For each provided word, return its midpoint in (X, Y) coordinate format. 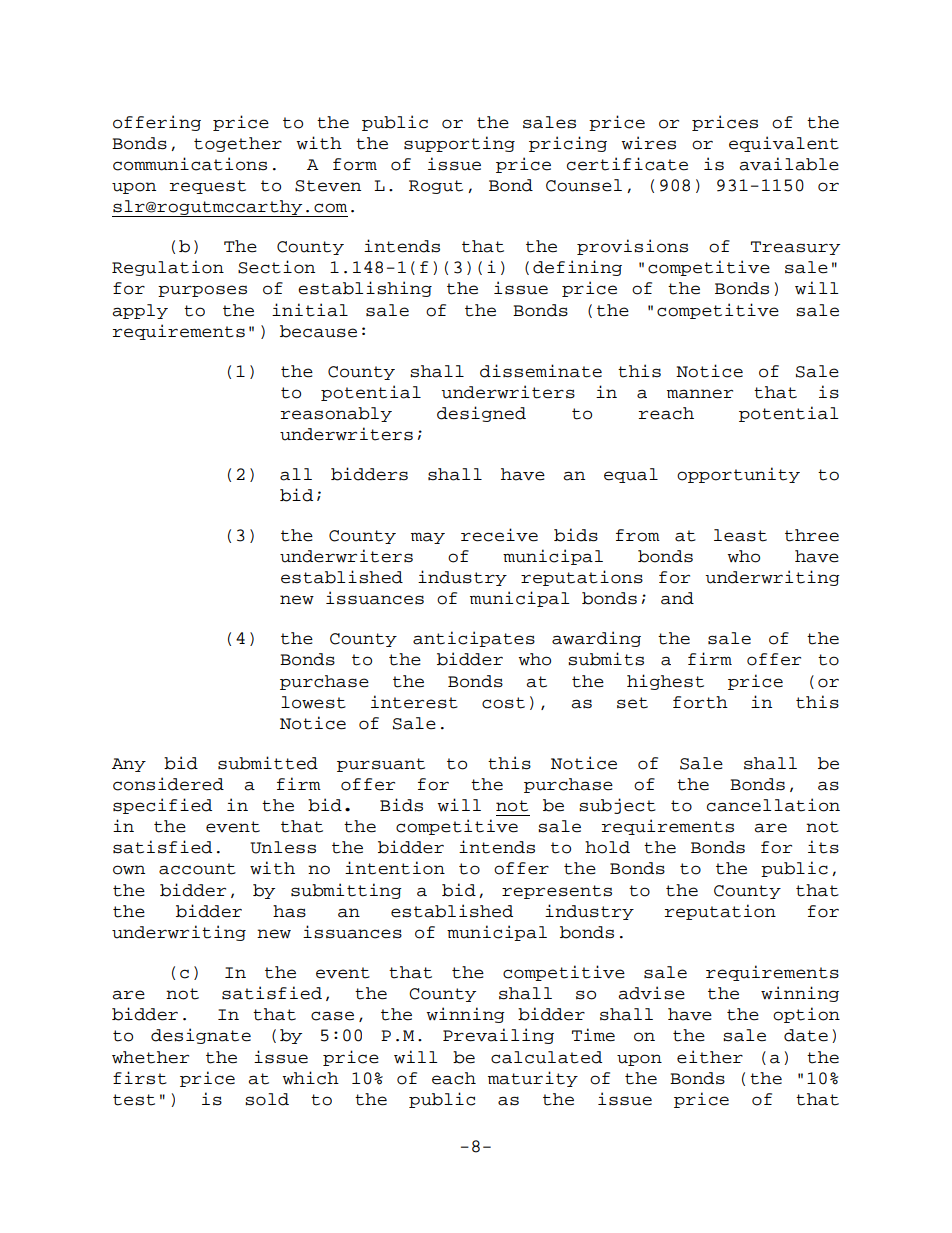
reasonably (336, 414)
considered (168, 784)
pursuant (381, 765)
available (789, 164)
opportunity (738, 475)
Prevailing (498, 1036)
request (208, 187)
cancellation (773, 805)
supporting (459, 144)
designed (481, 414)
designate (201, 1036)
